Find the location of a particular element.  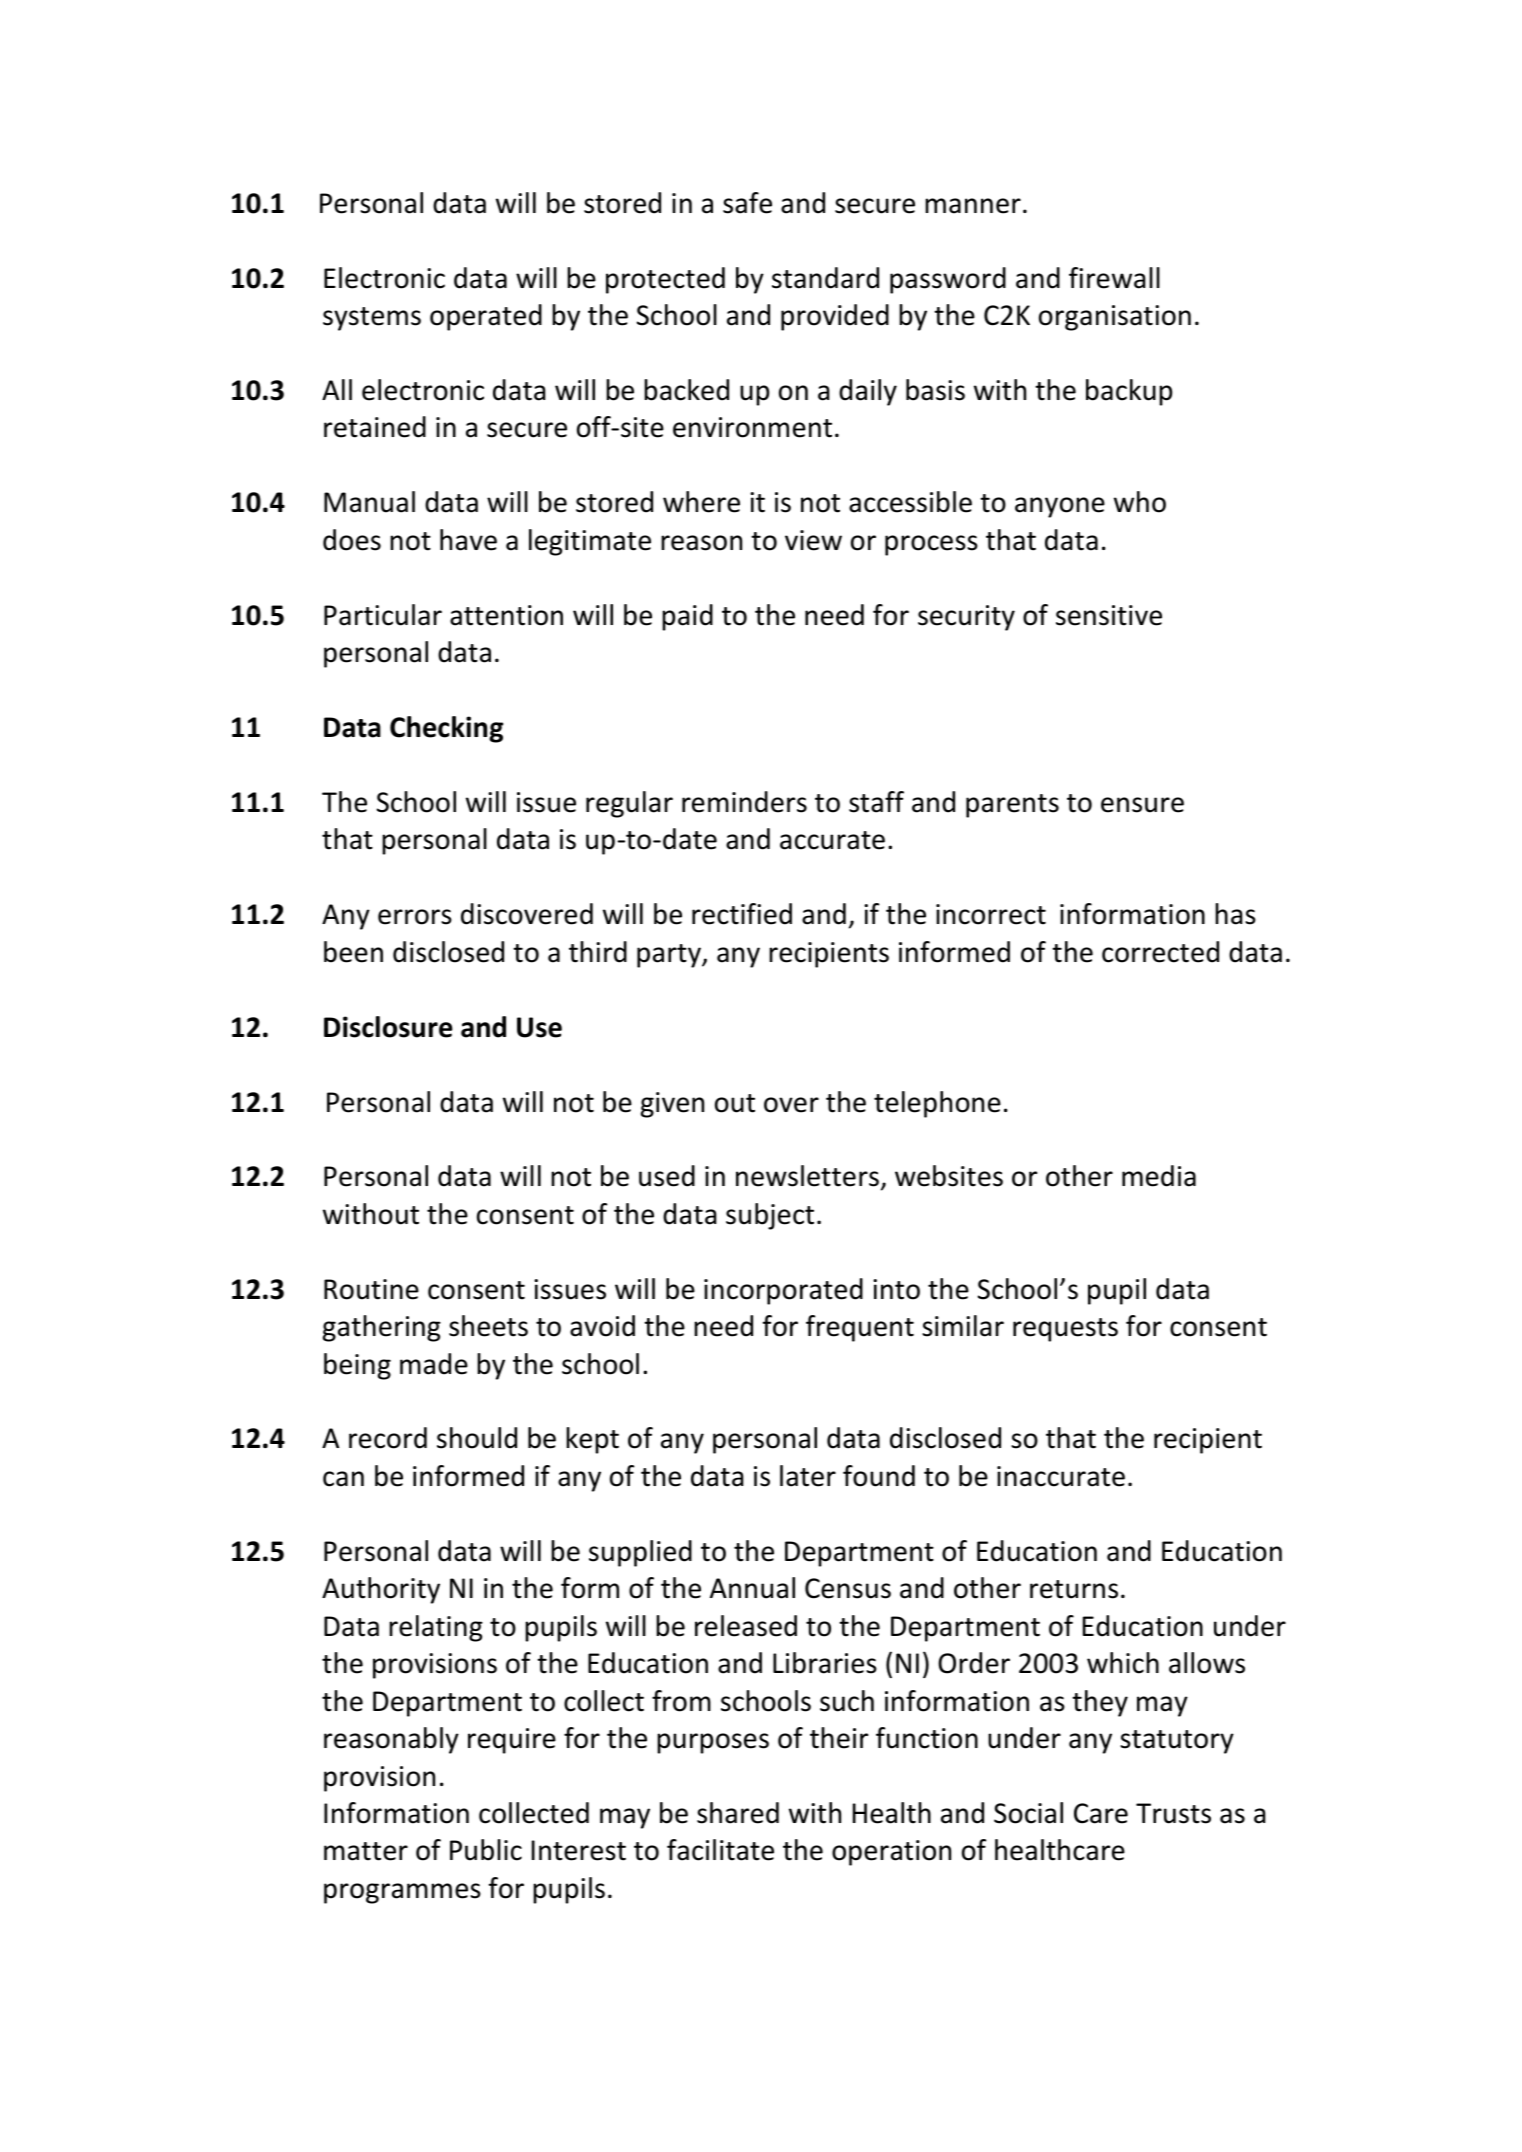

corrected is located at coordinates (1160, 952).
